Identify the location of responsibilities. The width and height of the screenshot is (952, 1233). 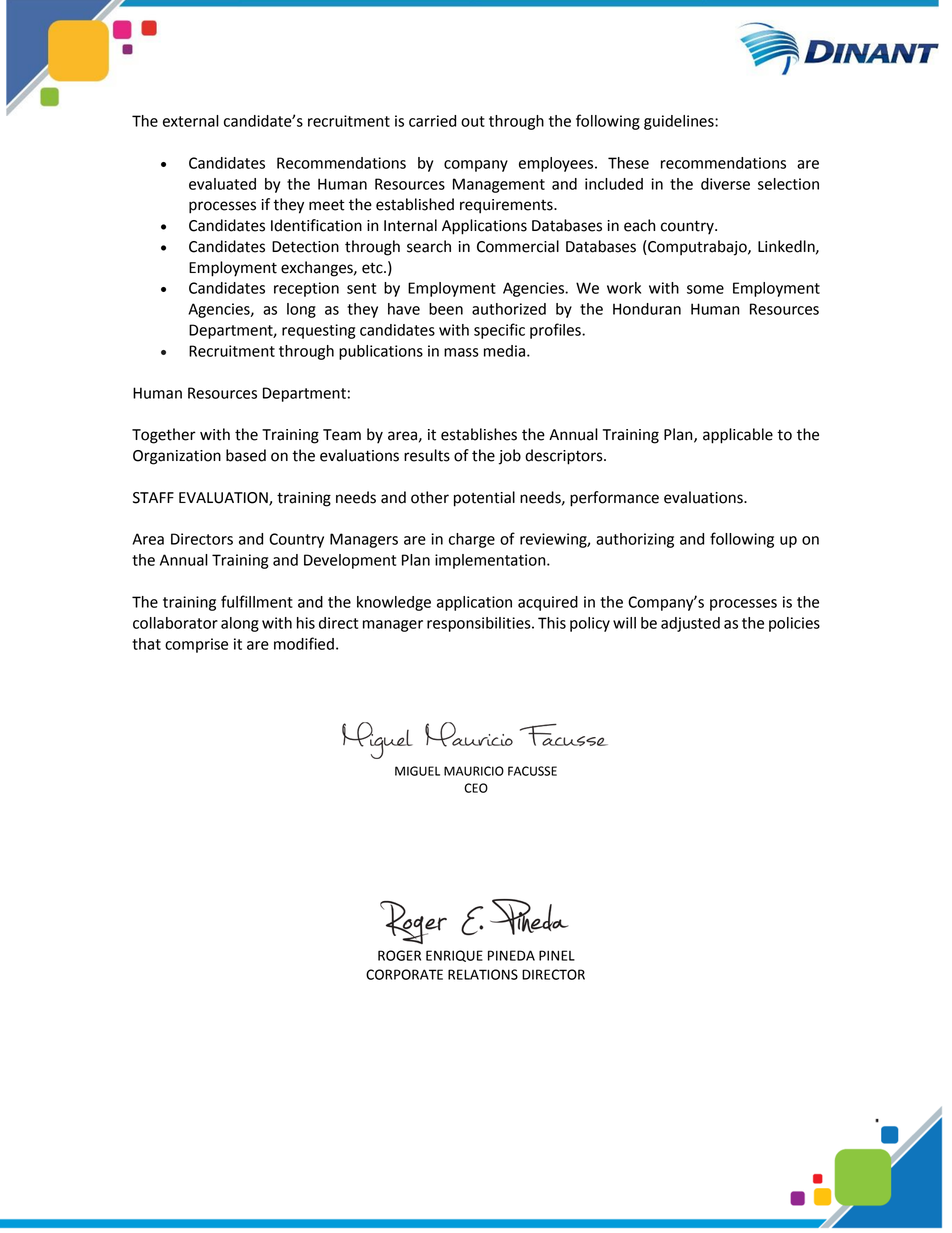
(480, 624).
